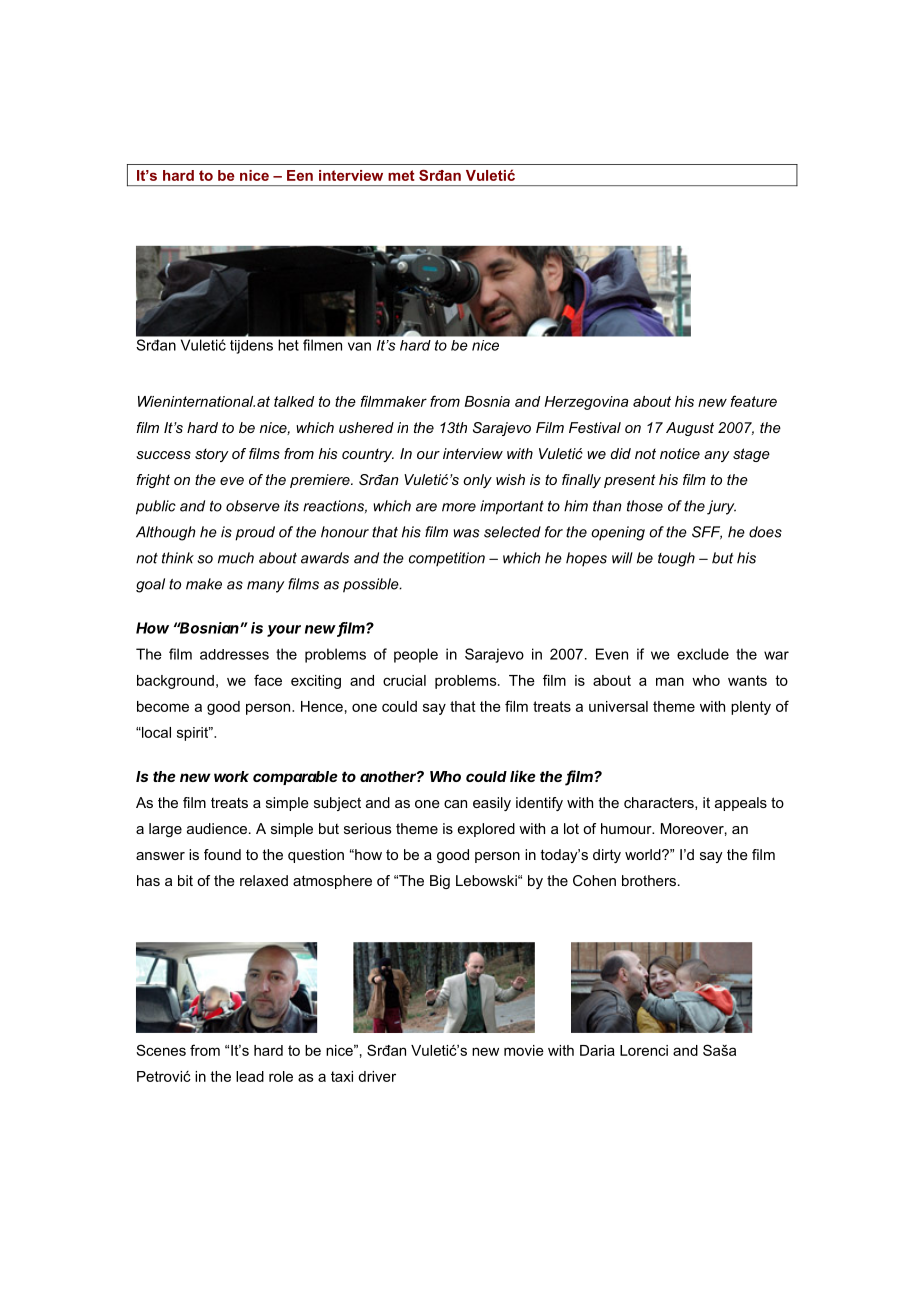 The image size is (924, 1308). I want to click on explored, so click(486, 830).
